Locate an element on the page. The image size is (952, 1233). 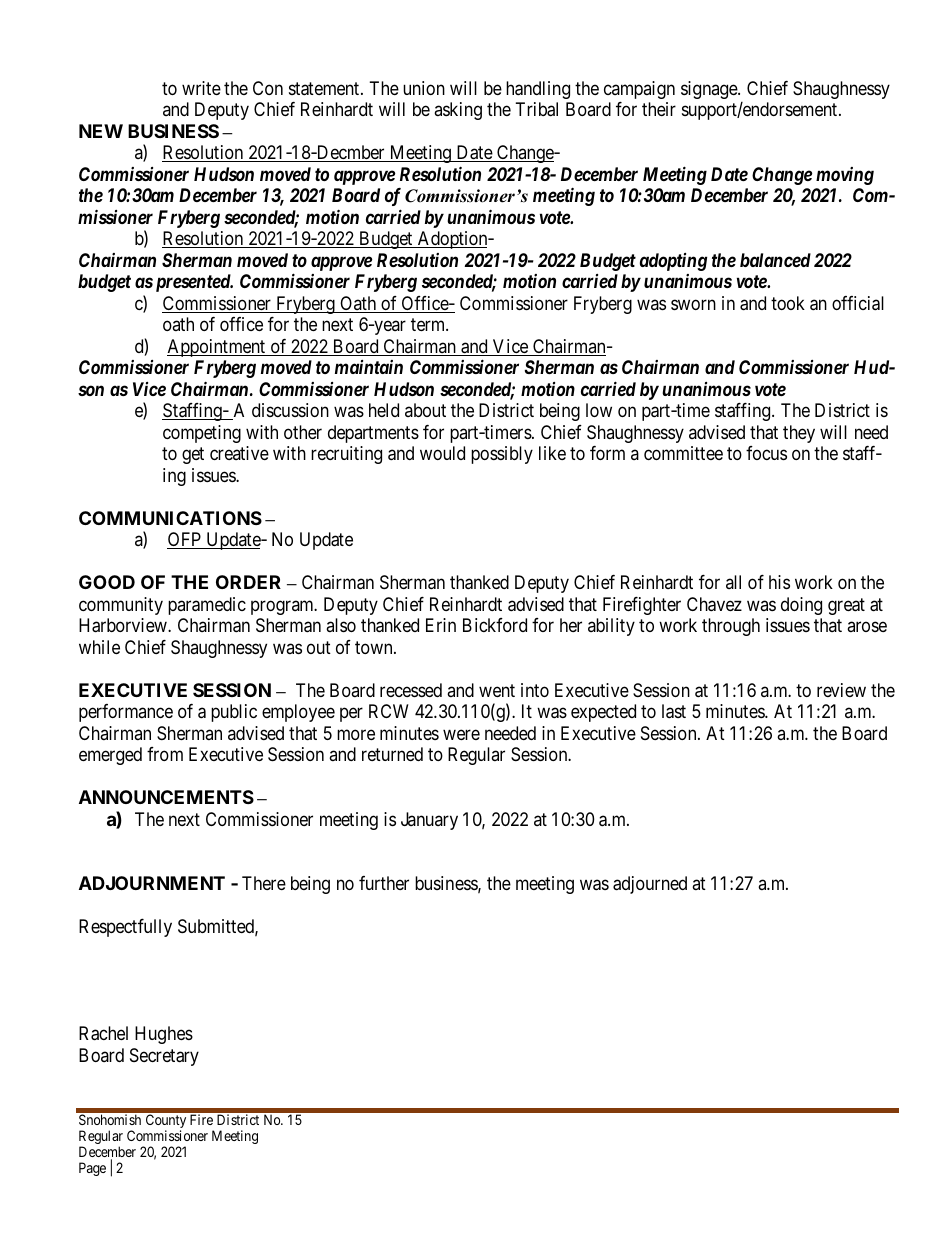
Hughes is located at coordinates (164, 1035).
